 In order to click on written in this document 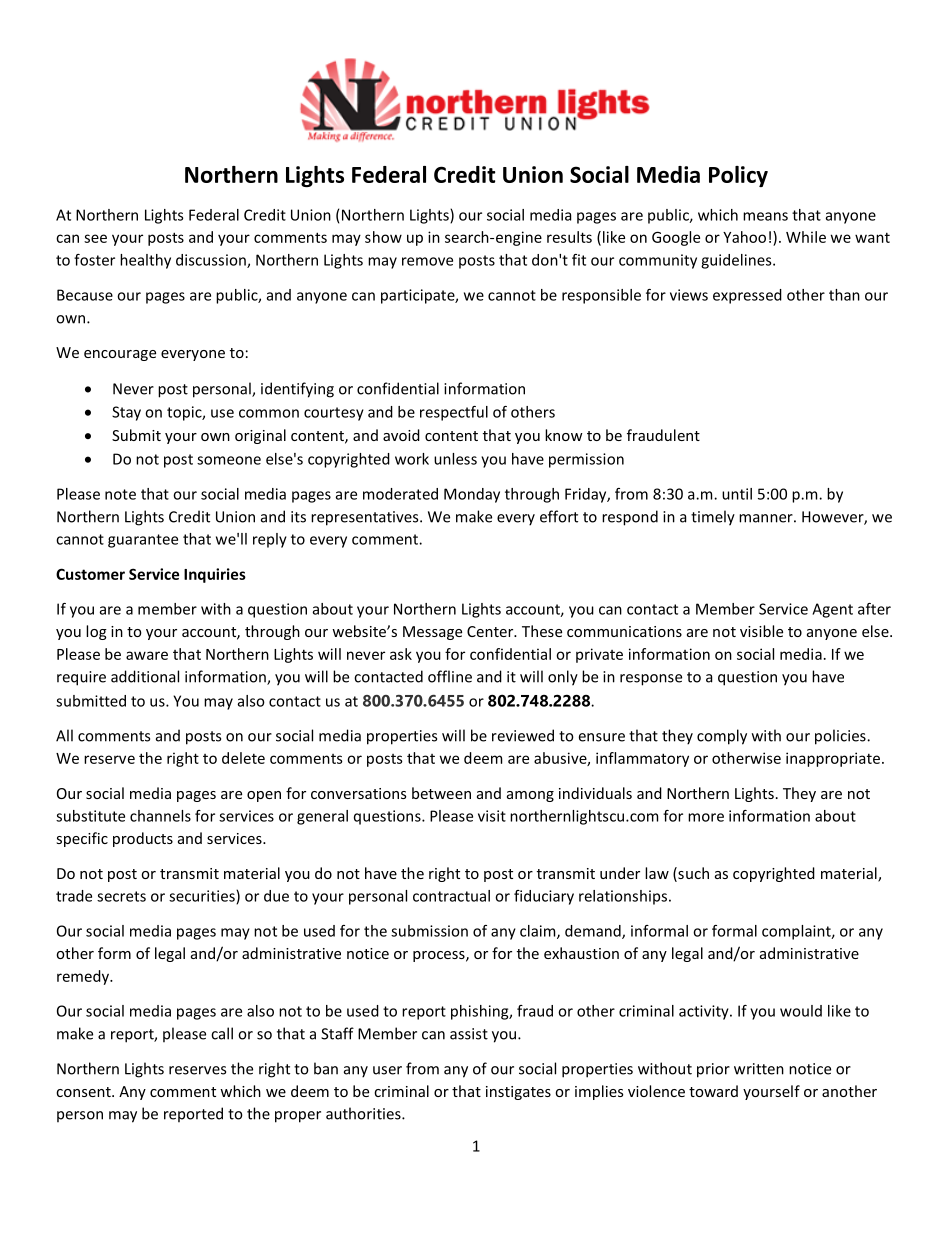, I will do `click(759, 1069)`.
